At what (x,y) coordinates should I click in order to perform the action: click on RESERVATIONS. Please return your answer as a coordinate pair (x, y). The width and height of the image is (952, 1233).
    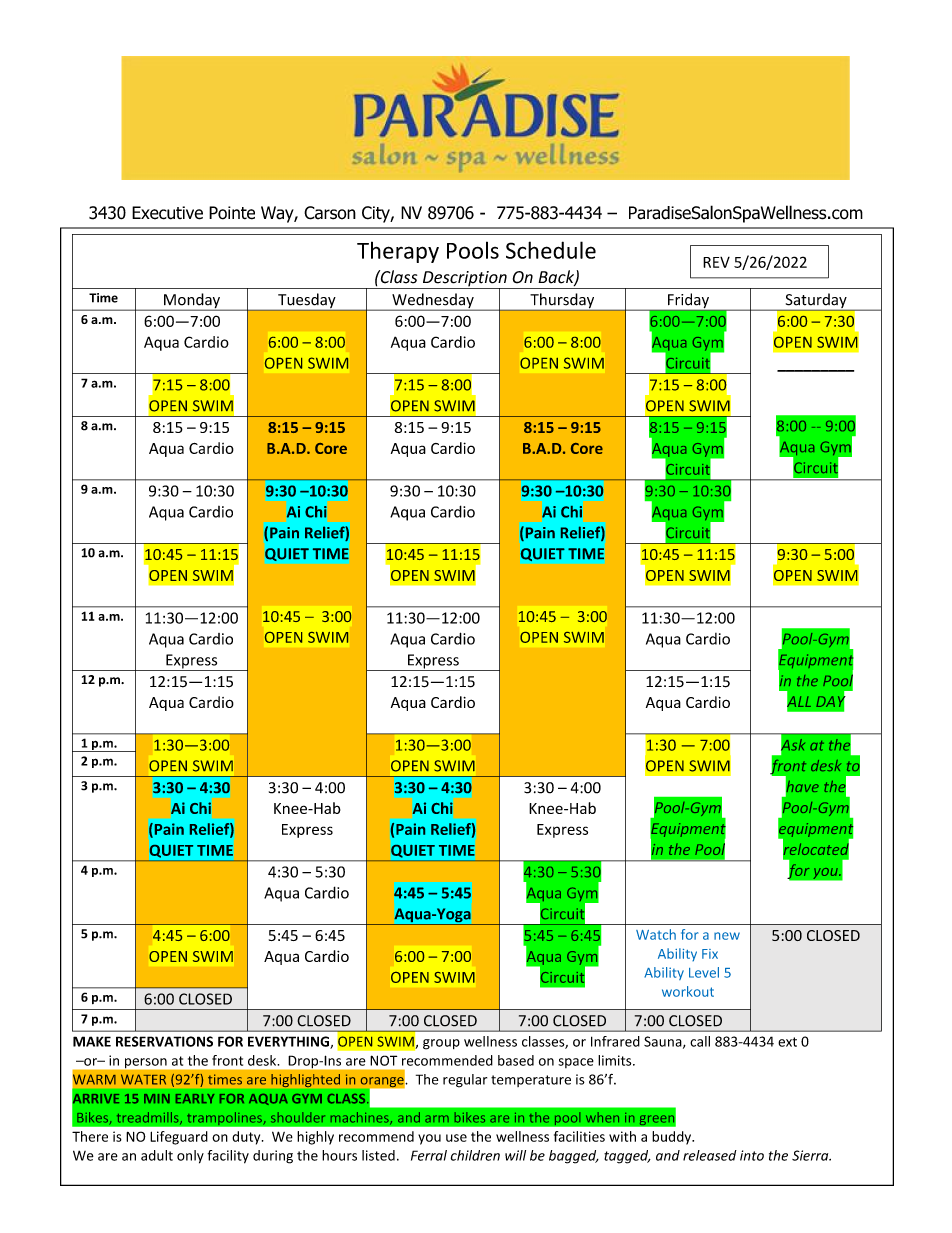
    Looking at the image, I should click on (164, 1041).
